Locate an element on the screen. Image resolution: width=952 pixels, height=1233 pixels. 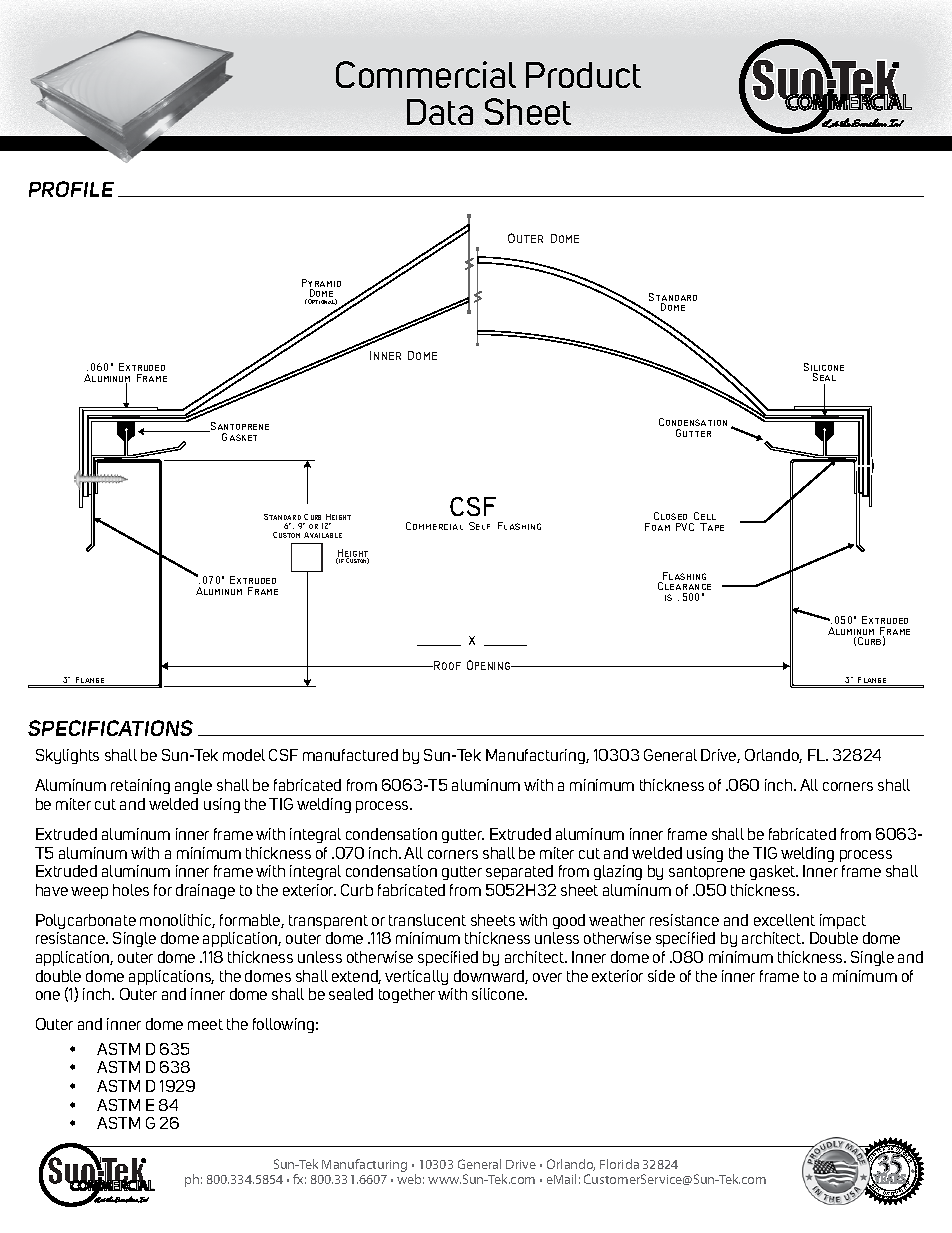
Data is located at coordinates (440, 112).
